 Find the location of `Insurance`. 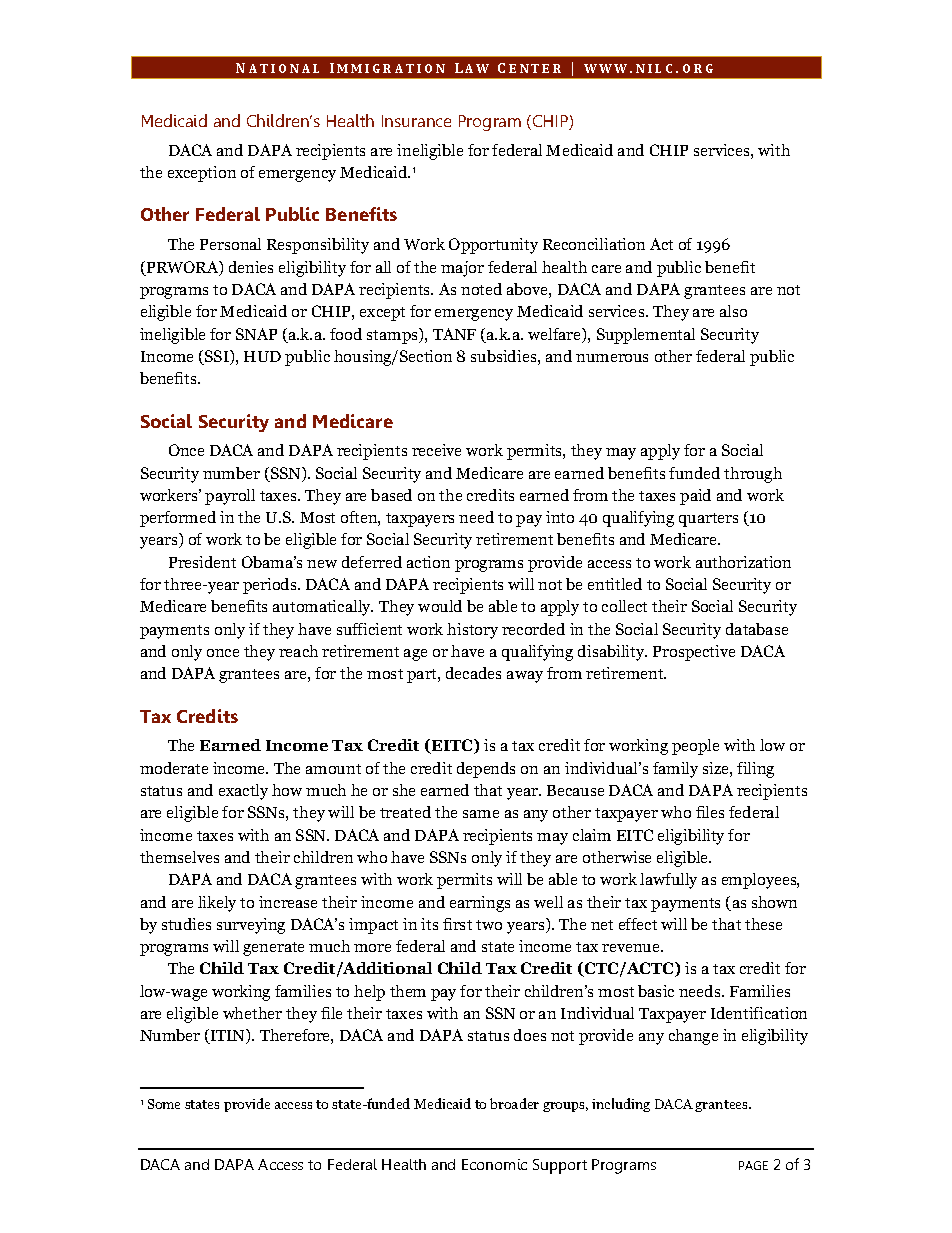

Insurance is located at coordinates (416, 121).
